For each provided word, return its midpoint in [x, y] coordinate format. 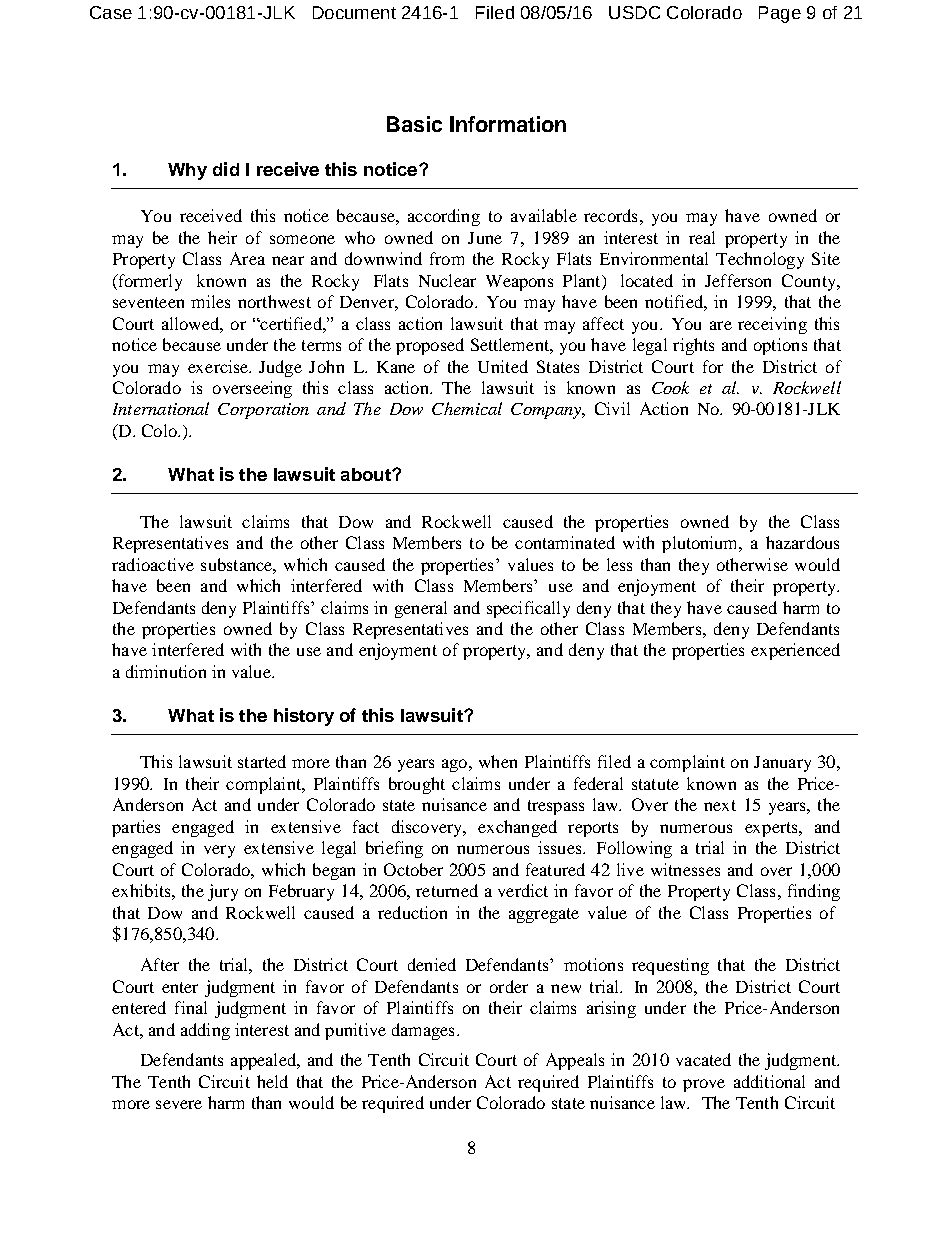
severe [179, 1104]
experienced [795, 651]
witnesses [685, 869]
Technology [760, 260]
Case [111, 12]
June [485, 238]
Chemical [467, 408]
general [421, 609]
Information [508, 124]
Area [247, 258]
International [161, 408]
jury [223, 892]
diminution [166, 671]
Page [780, 14]
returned [447, 890]
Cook [670, 387]
